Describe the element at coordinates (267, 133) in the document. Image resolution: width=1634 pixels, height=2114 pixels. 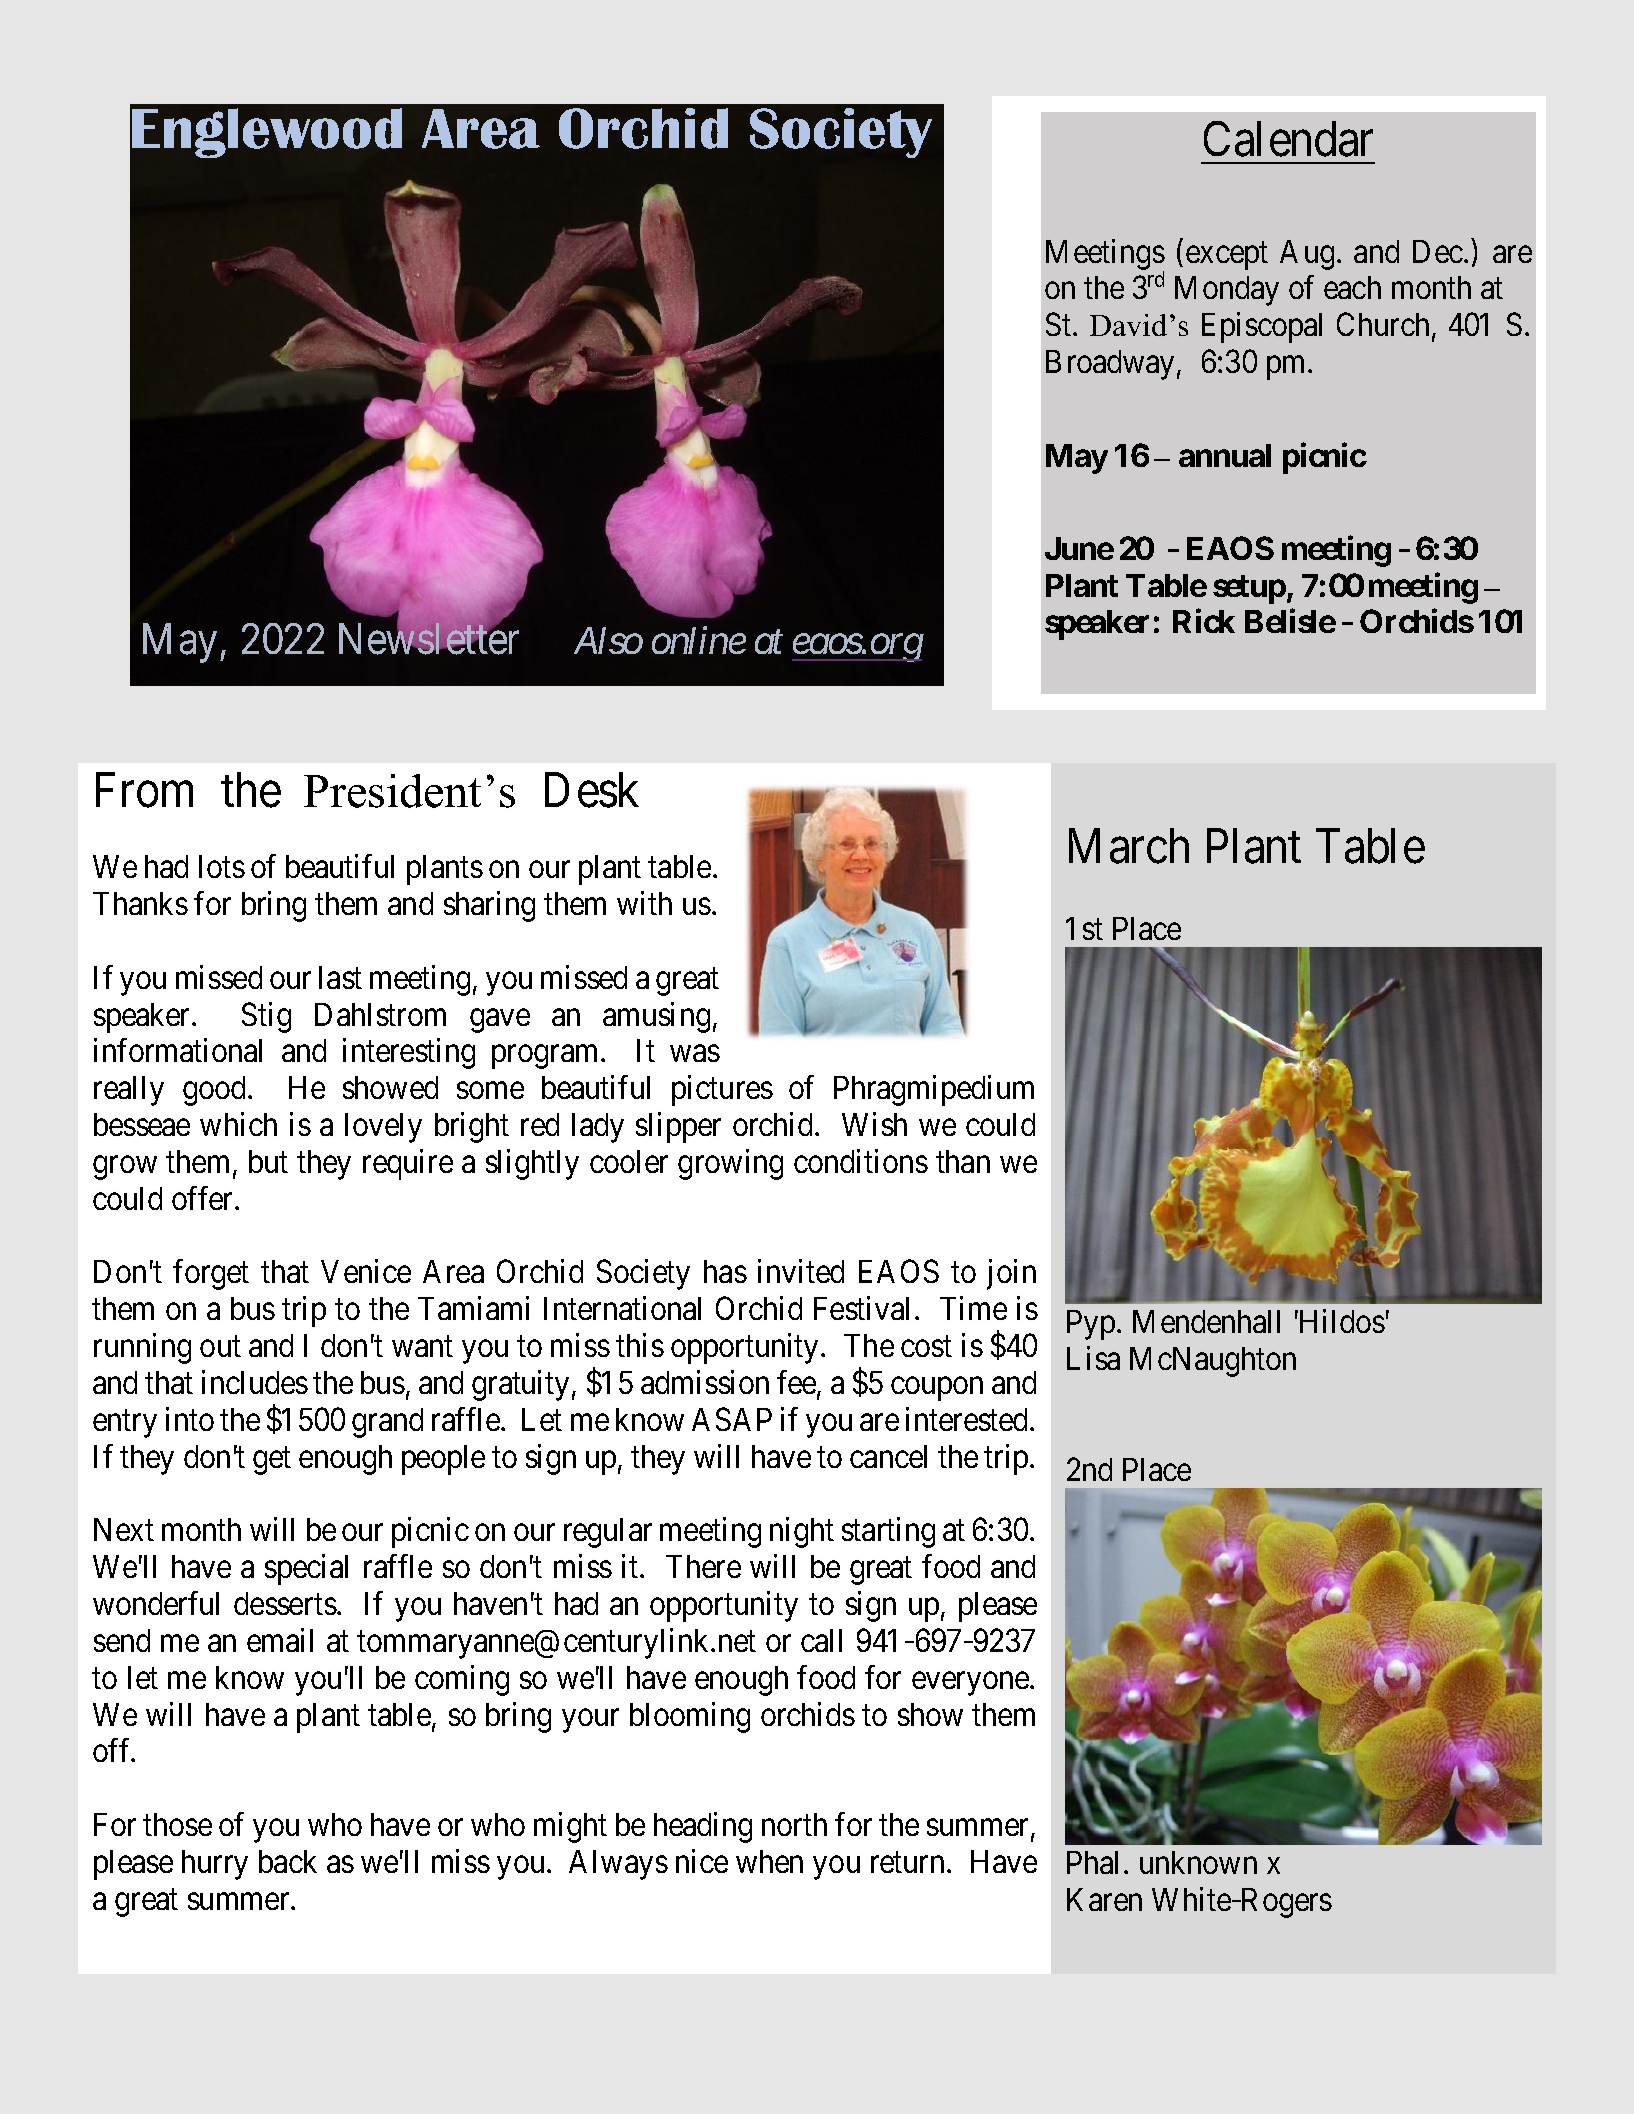
I see `Englewood` at that location.
